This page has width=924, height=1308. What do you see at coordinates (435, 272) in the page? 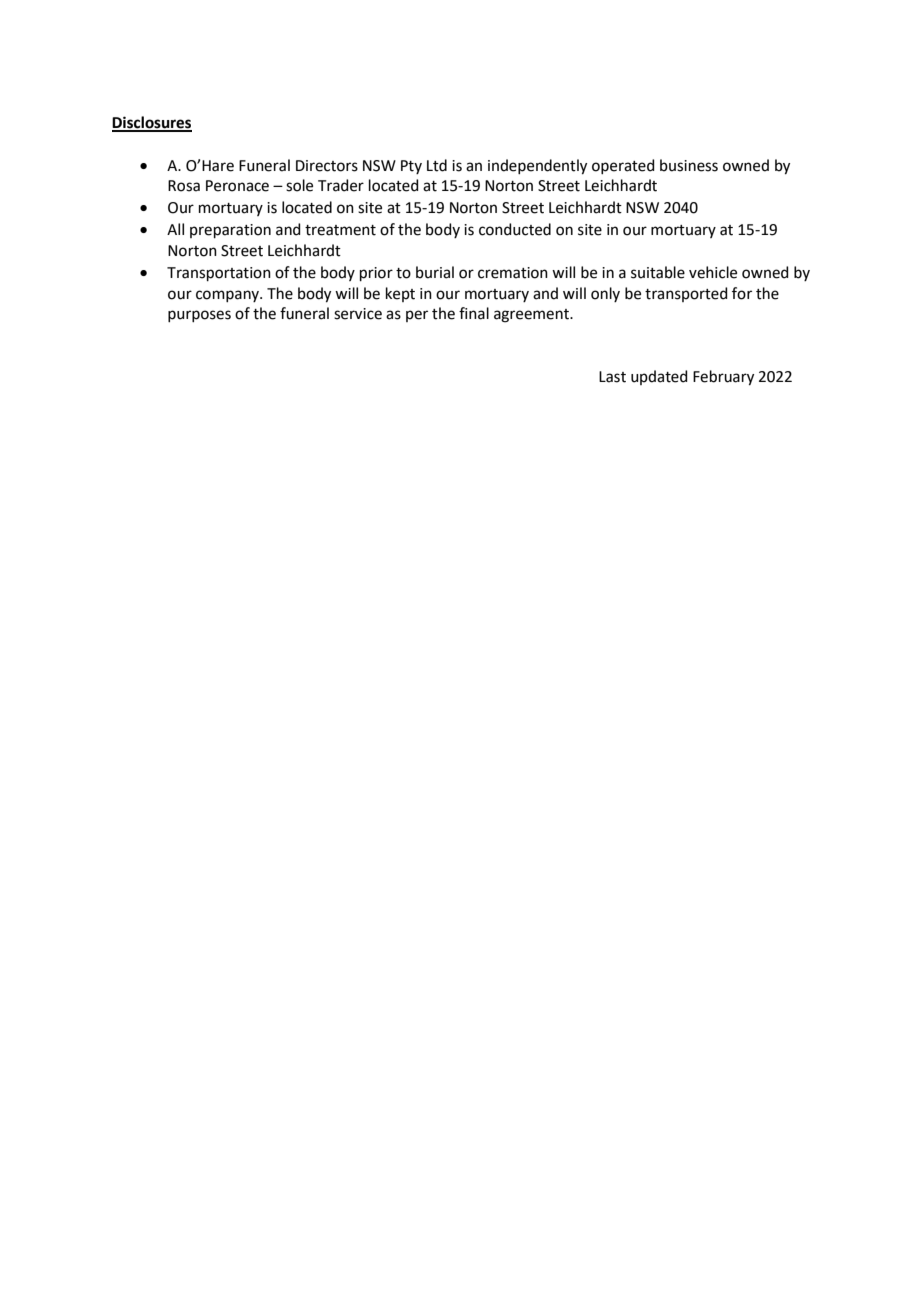
I see `burial` at bounding box center [435, 272].
